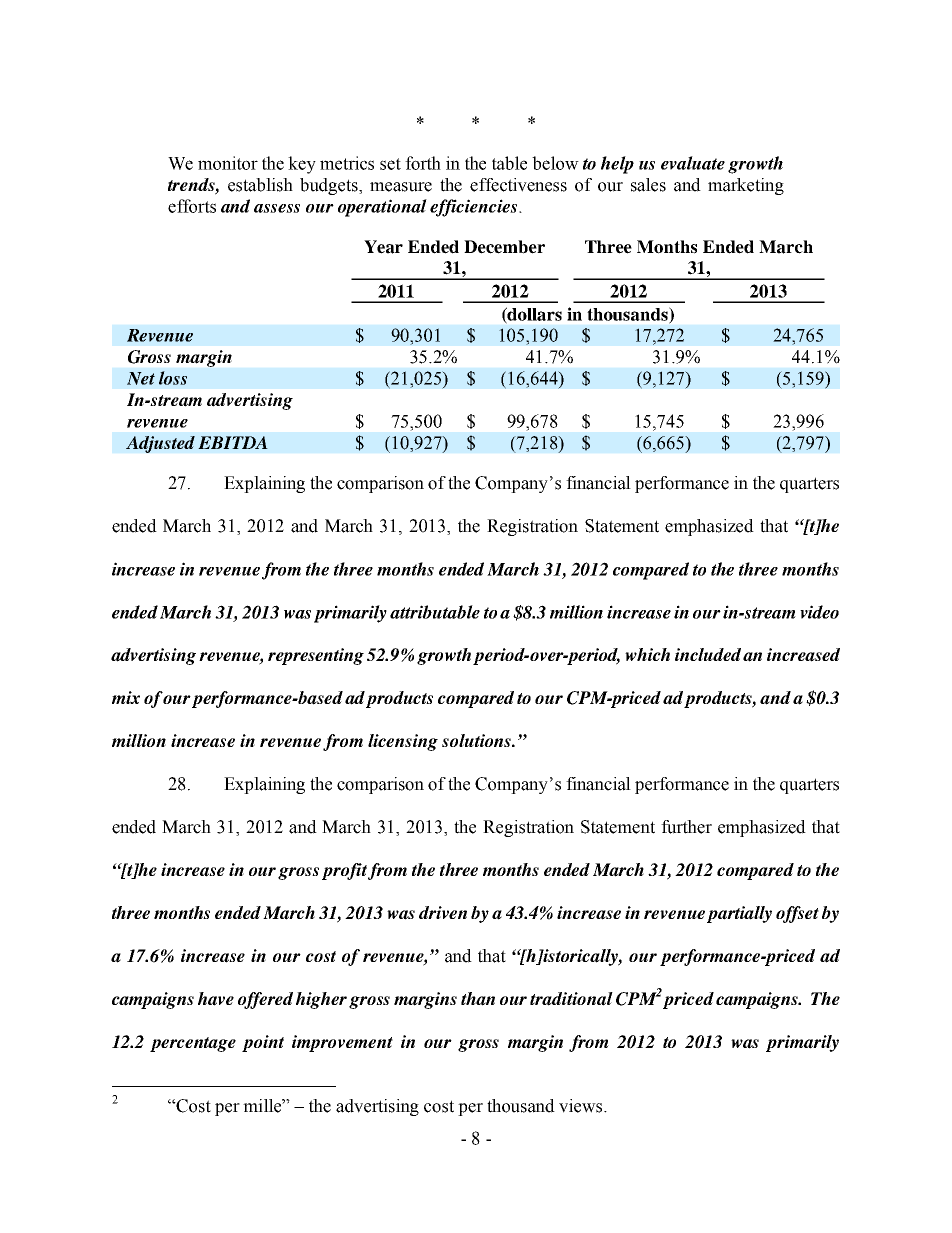 The width and height of the image is (952, 1233). What do you see at coordinates (346, 871) in the image?
I see `profit` at bounding box center [346, 871].
